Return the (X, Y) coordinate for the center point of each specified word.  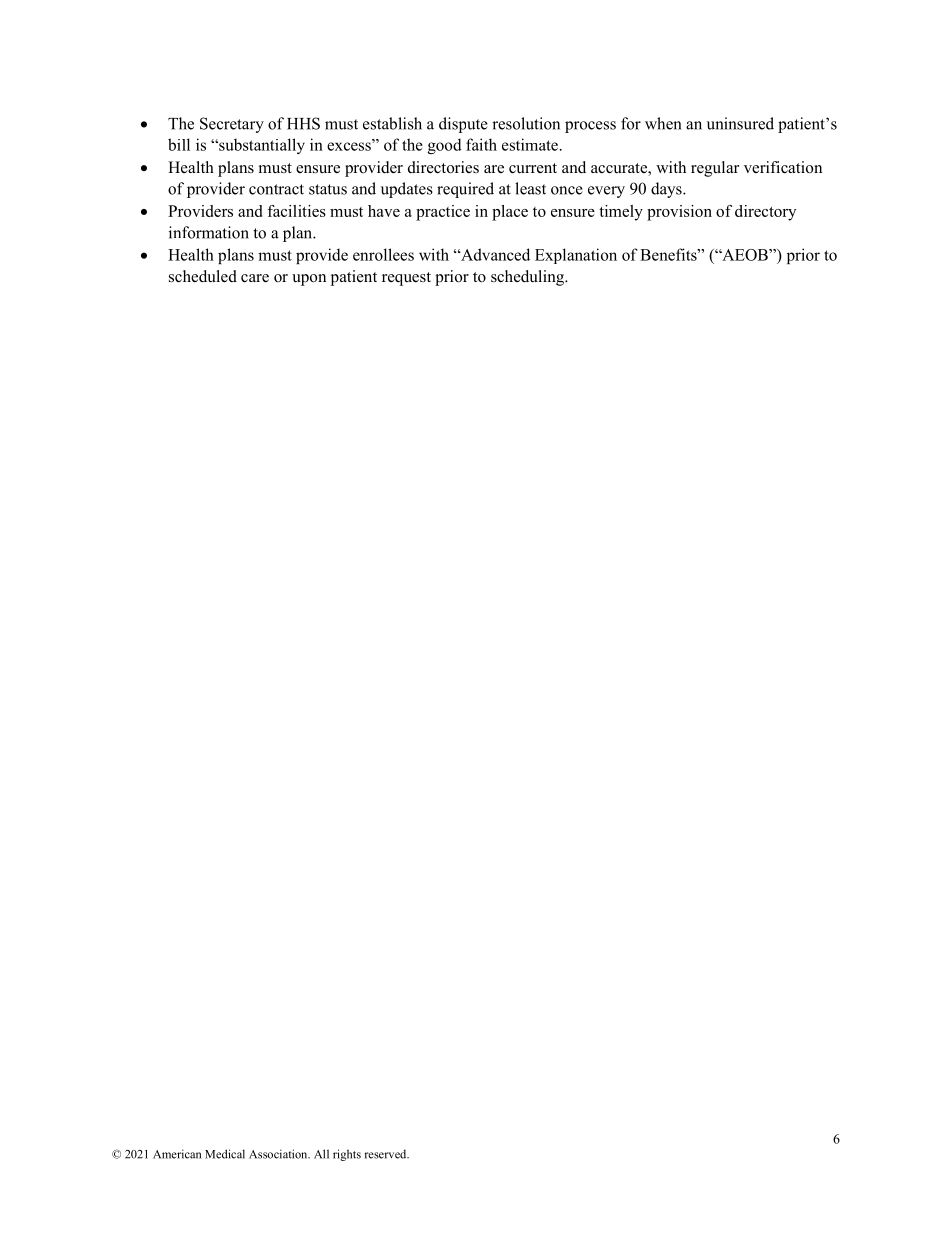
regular (715, 169)
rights (347, 1155)
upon (309, 280)
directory (765, 213)
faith (481, 144)
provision (679, 213)
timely (621, 213)
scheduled (203, 276)
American (177, 1154)
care (255, 278)
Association (279, 1154)
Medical (225, 1154)
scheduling (528, 278)
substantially (261, 146)
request (406, 279)
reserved (387, 1154)
